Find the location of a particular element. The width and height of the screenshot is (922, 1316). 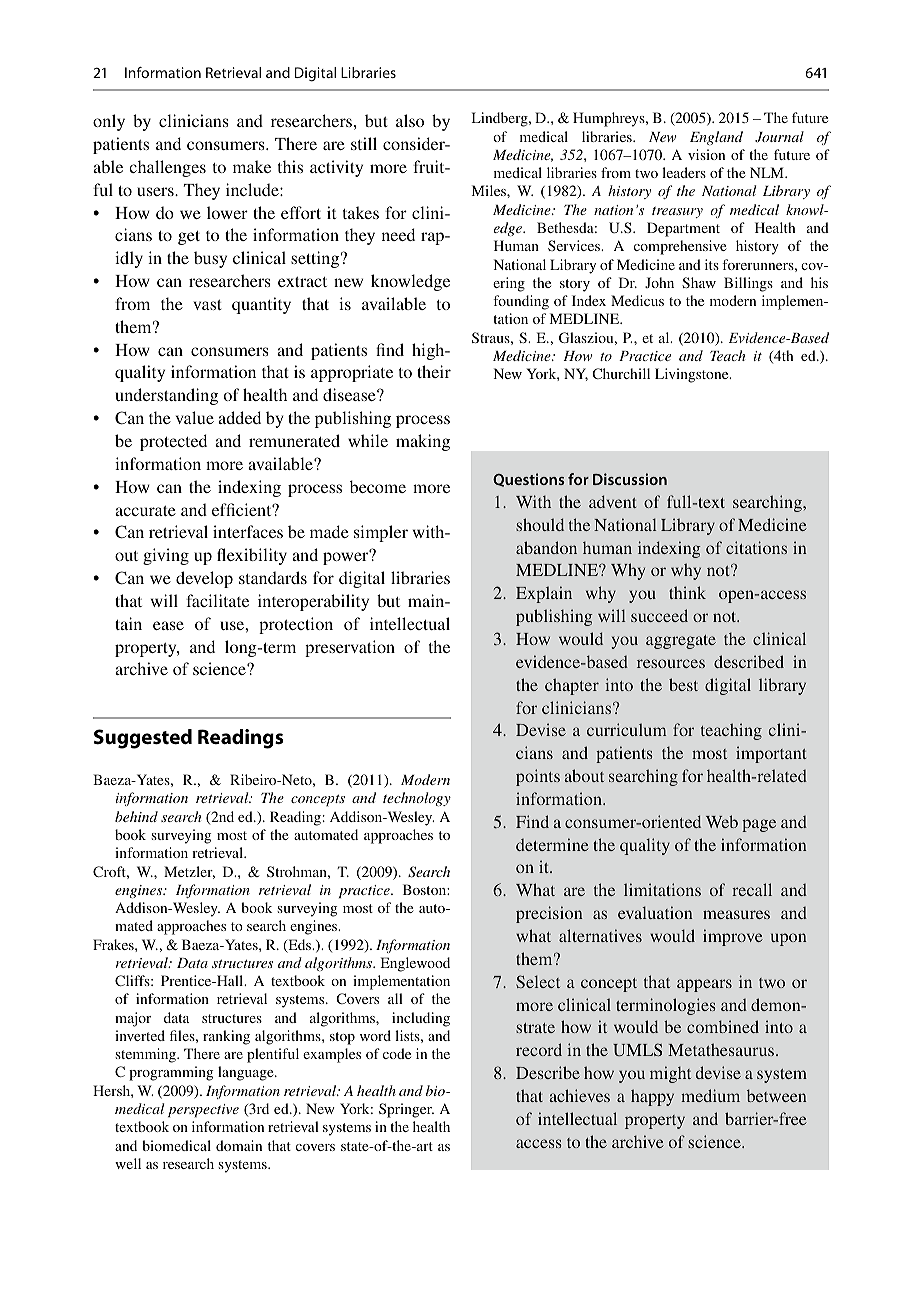

Discussion is located at coordinates (630, 479).
